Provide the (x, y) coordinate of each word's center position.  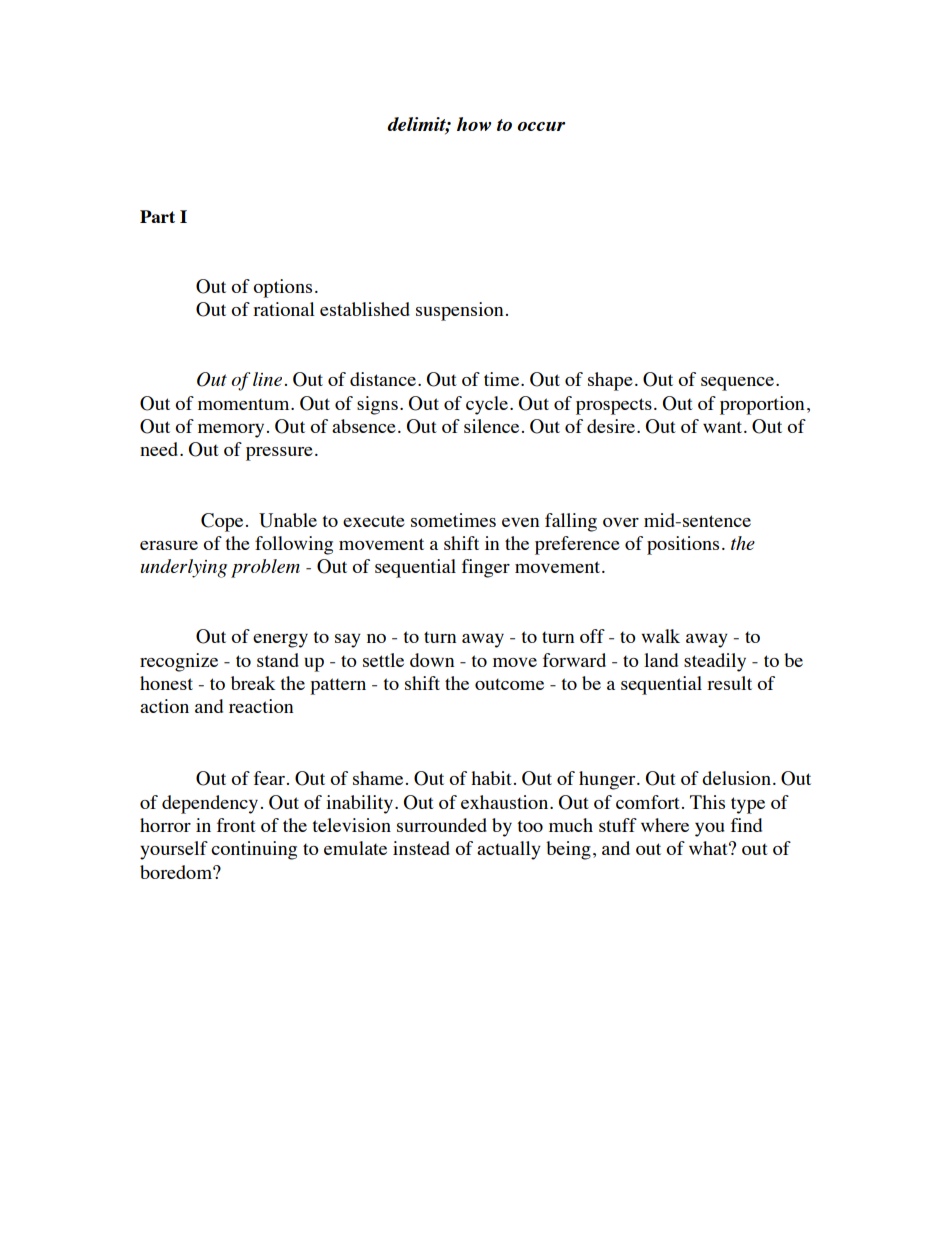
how (474, 124)
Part (157, 216)
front (236, 825)
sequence (739, 384)
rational (284, 309)
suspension (459, 311)
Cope (222, 522)
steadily (715, 662)
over (621, 522)
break (253, 683)
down (432, 660)
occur (541, 126)
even (520, 522)
